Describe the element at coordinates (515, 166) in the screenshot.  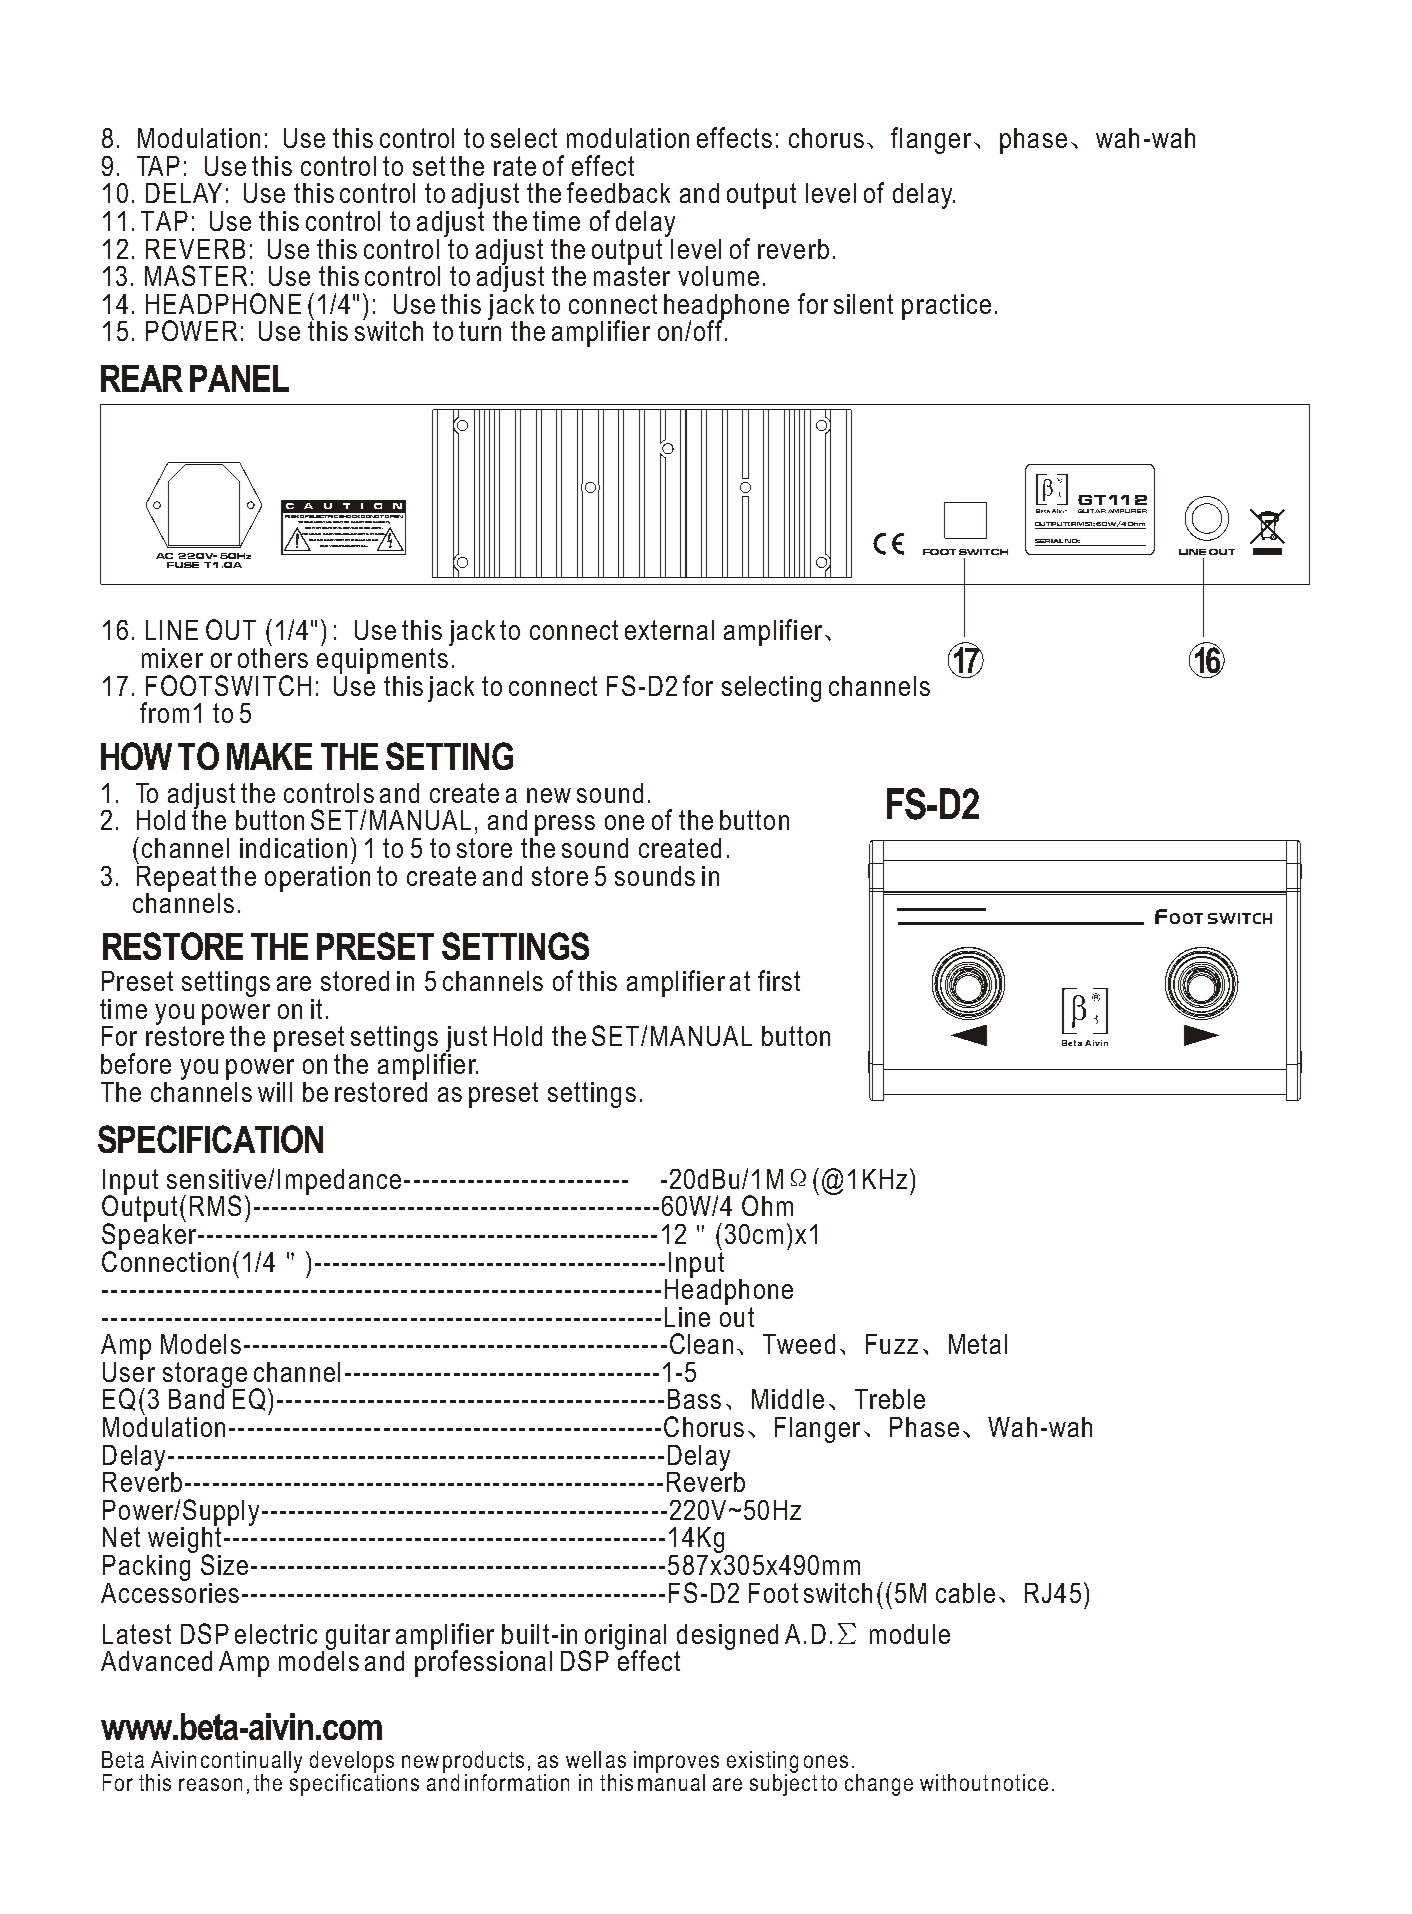
I see `rate` at that location.
